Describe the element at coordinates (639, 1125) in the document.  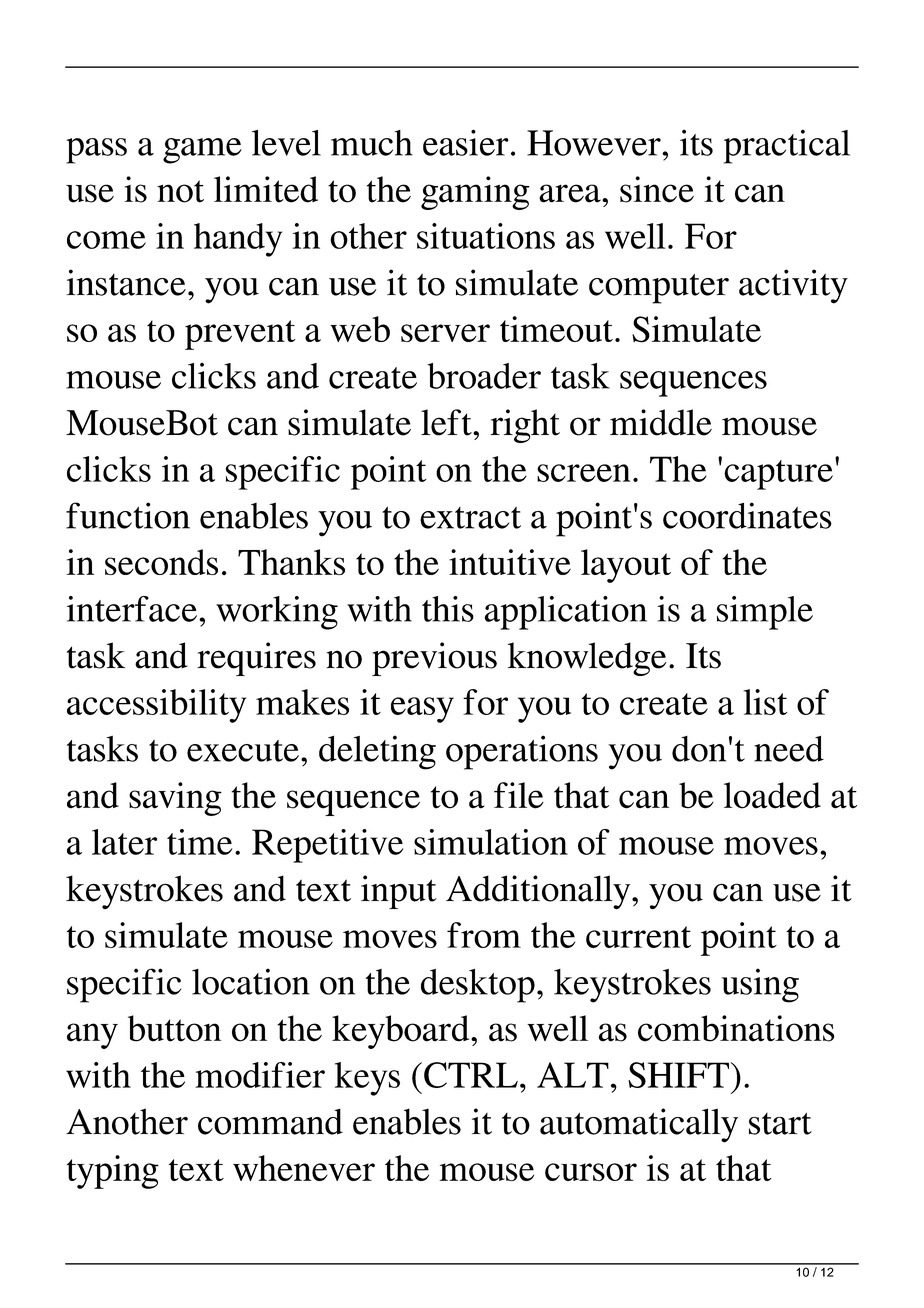
I see `automatically` at that location.
